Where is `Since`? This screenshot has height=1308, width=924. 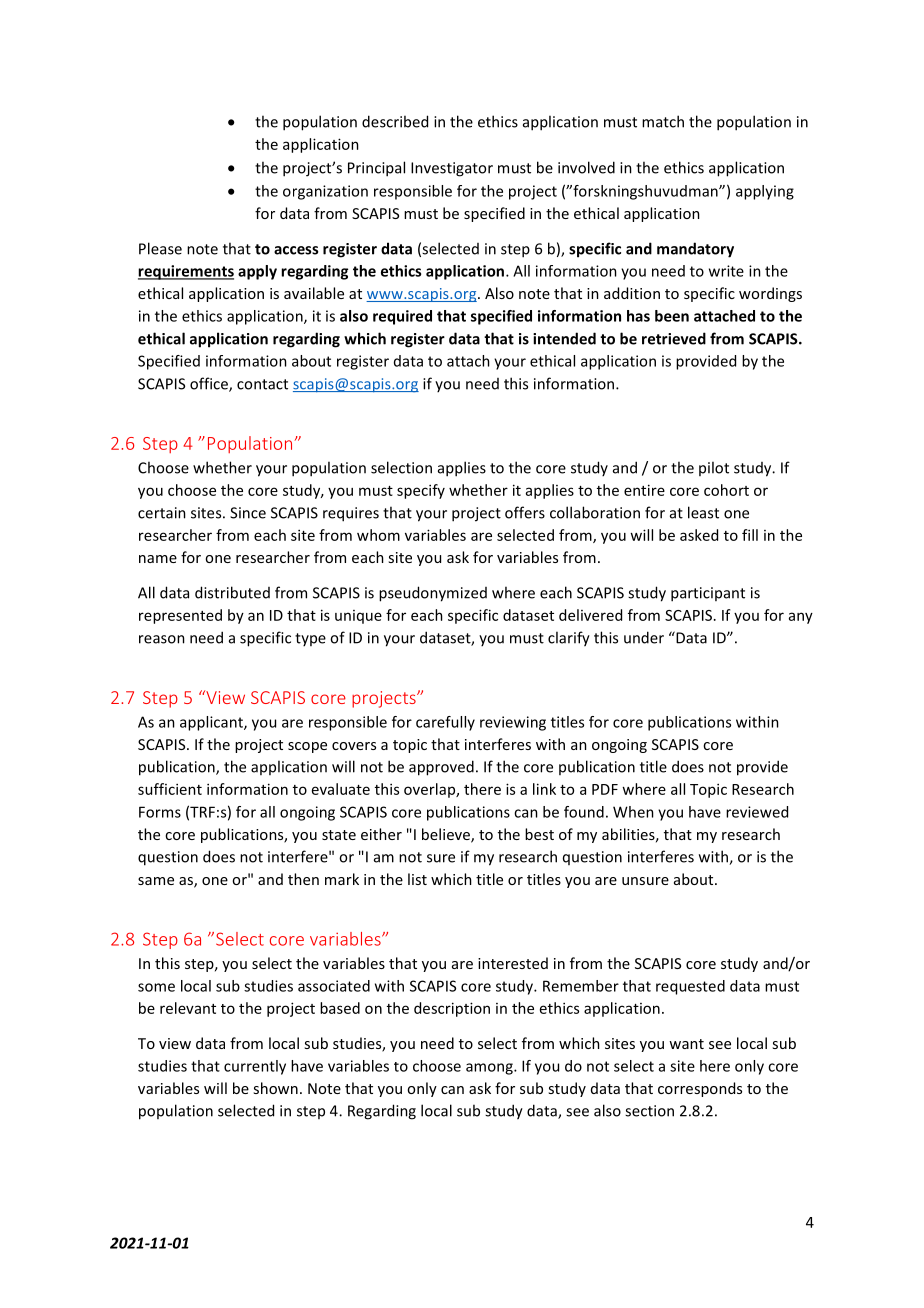
Since is located at coordinates (248, 513).
